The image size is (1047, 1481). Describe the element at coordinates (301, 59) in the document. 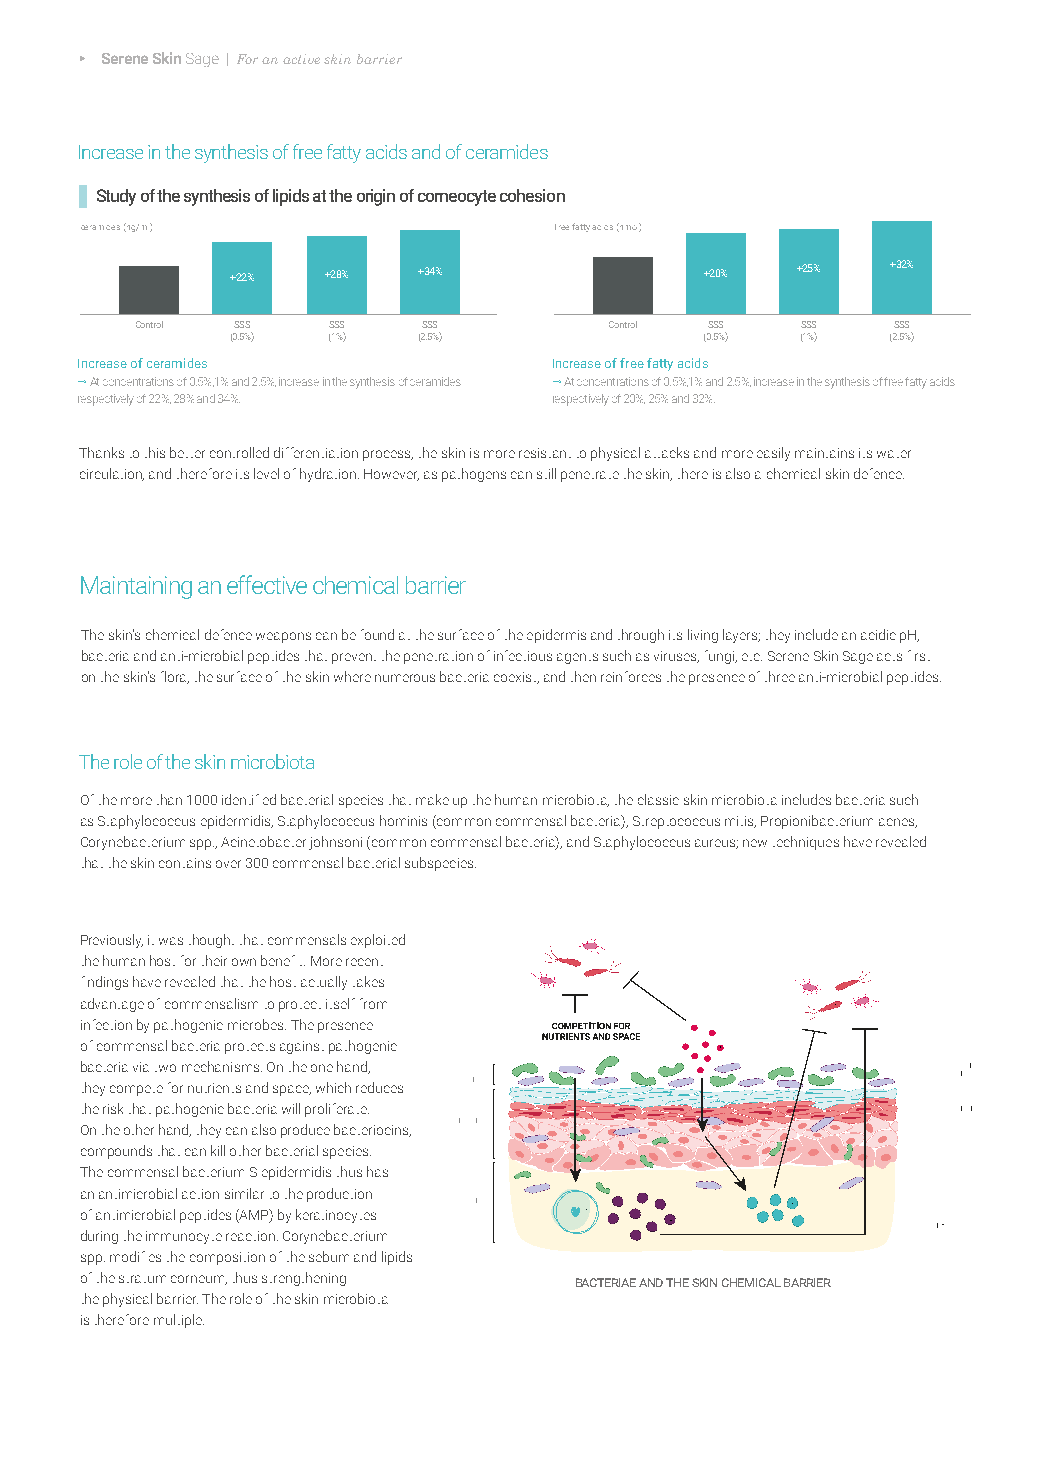

I see `active` at that location.
